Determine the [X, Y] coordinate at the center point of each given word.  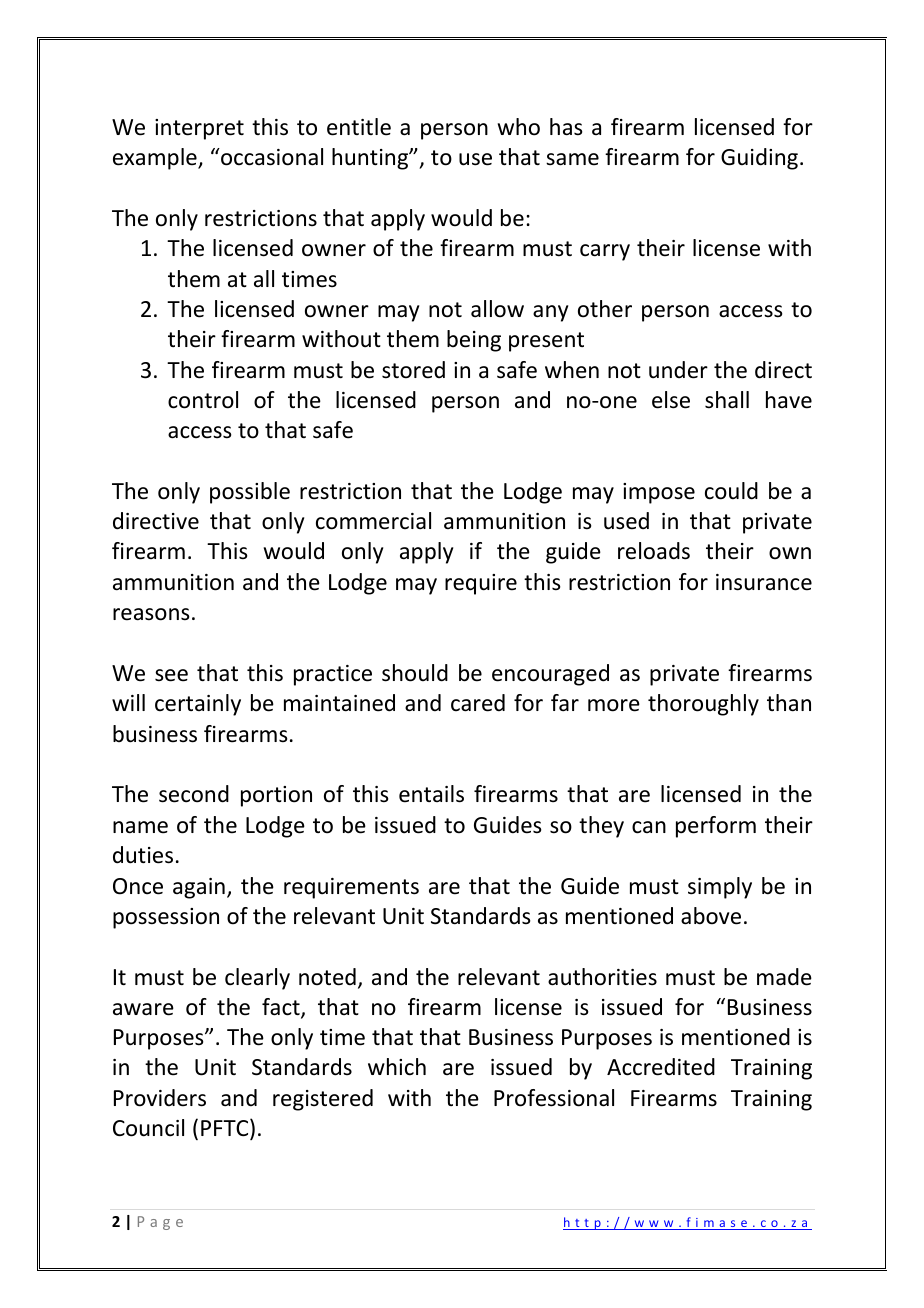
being [474, 341]
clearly [257, 979]
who [519, 127]
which [397, 1067]
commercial [373, 521]
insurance [764, 582]
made [784, 977]
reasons [151, 614]
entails [431, 794]
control [203, 400]
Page [160, 1223]
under [678, 370]
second [194, 794]
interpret [199, 129]
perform [716, 827]
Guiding [759, 159]
